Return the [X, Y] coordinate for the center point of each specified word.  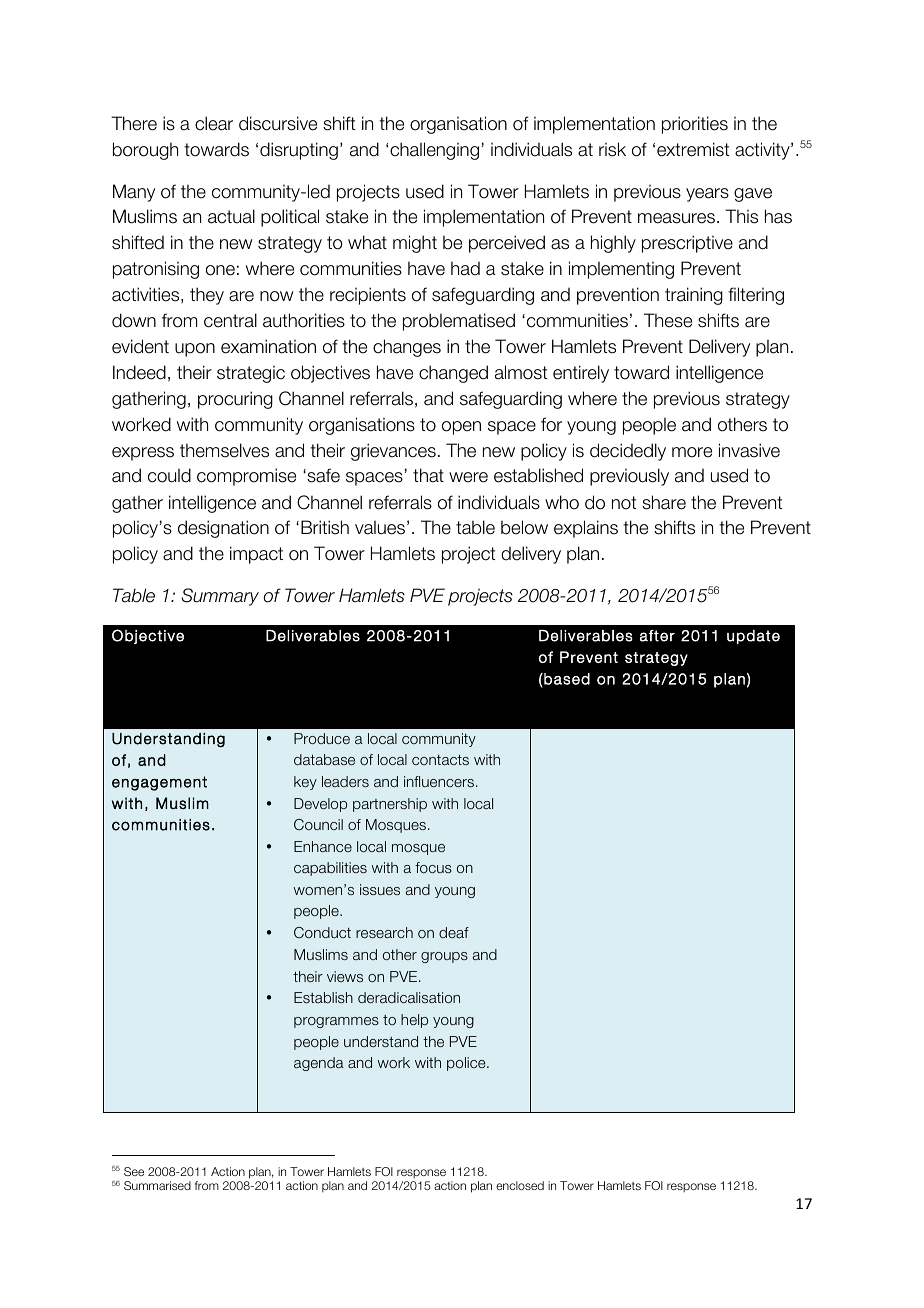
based [566, 679]
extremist [693, 149]
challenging [434, 151]
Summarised [157, 1185]
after [657, 636]
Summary [220, 597]
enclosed [520, 1185]
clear [214, 123]
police [467, 1064]
